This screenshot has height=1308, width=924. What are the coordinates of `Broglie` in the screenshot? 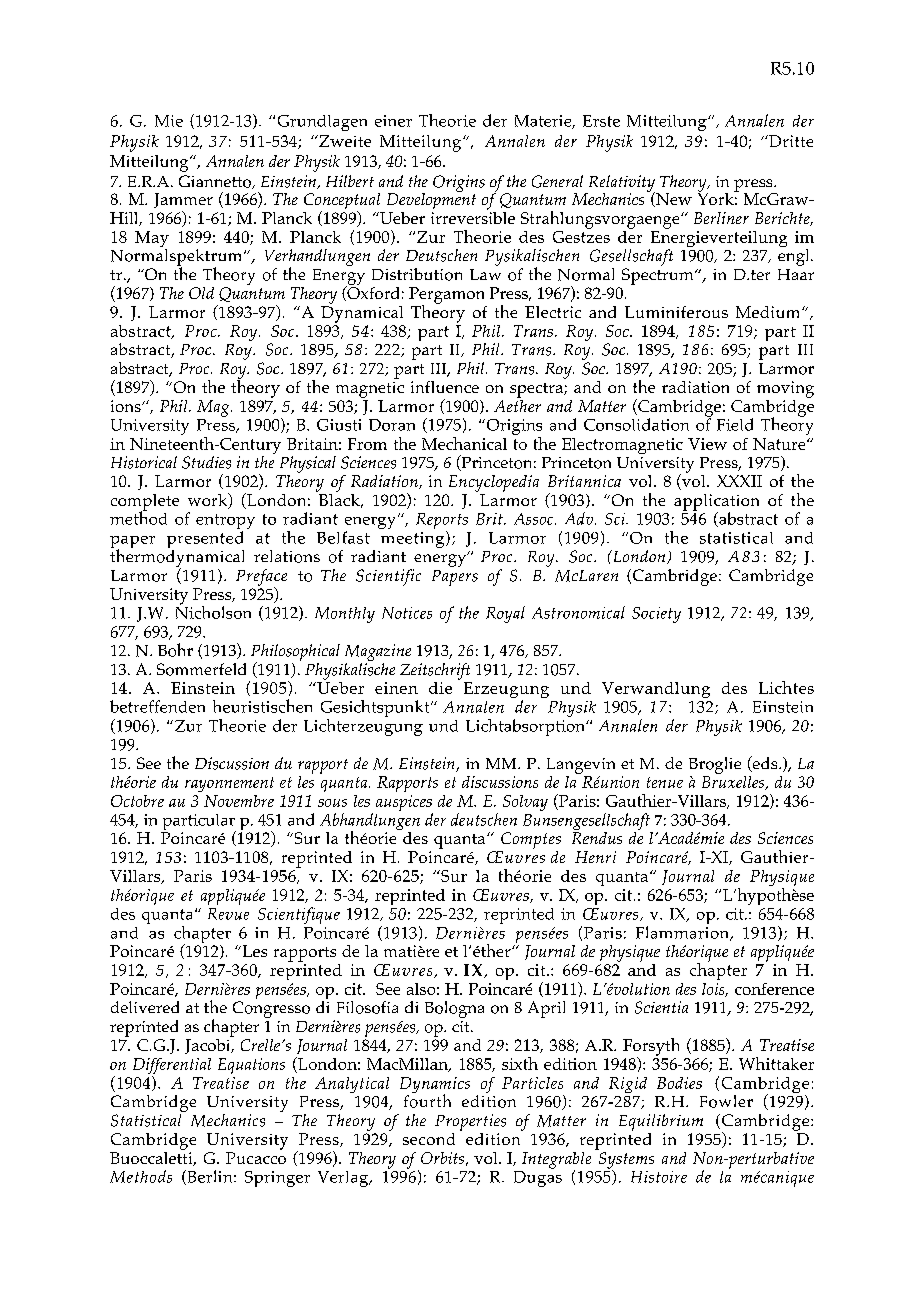 It's located at (715, 765).
